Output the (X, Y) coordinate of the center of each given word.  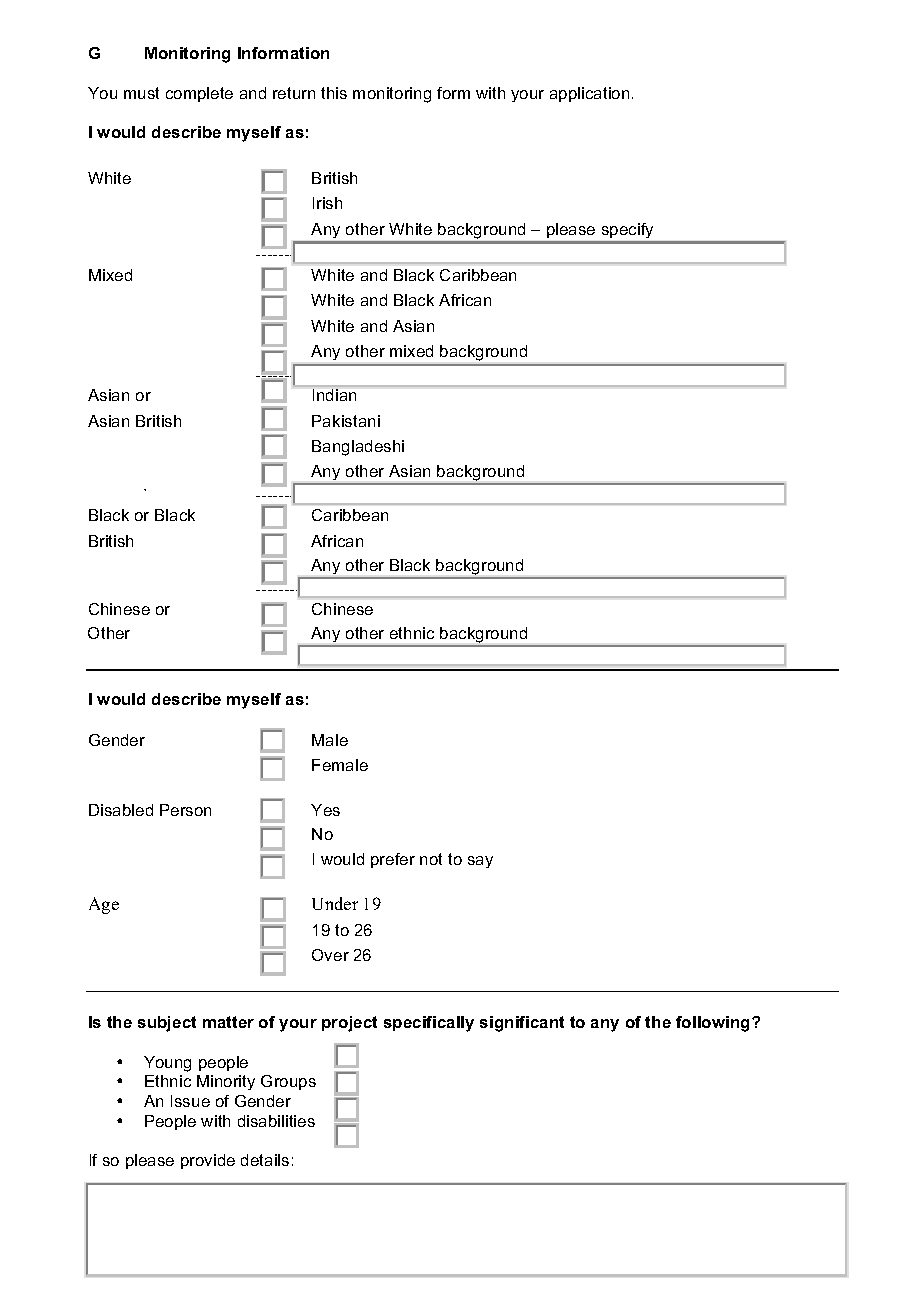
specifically (429, 1024)
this (334, 93)
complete (199, 94)
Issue (190, 1101)
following (712, 1024)
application (589, 94)
